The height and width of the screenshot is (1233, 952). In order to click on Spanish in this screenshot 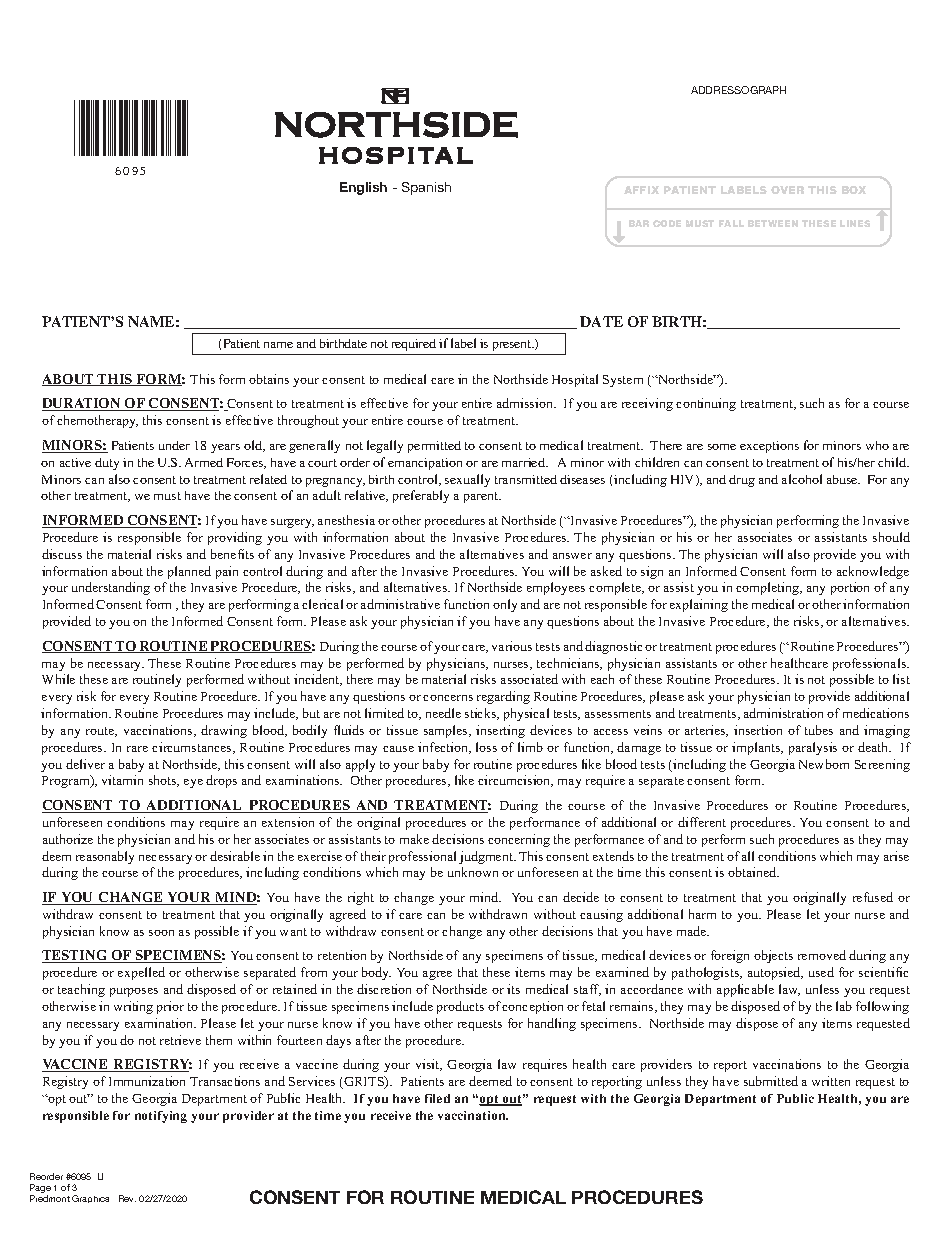, I will do `click(426, 188)`.
